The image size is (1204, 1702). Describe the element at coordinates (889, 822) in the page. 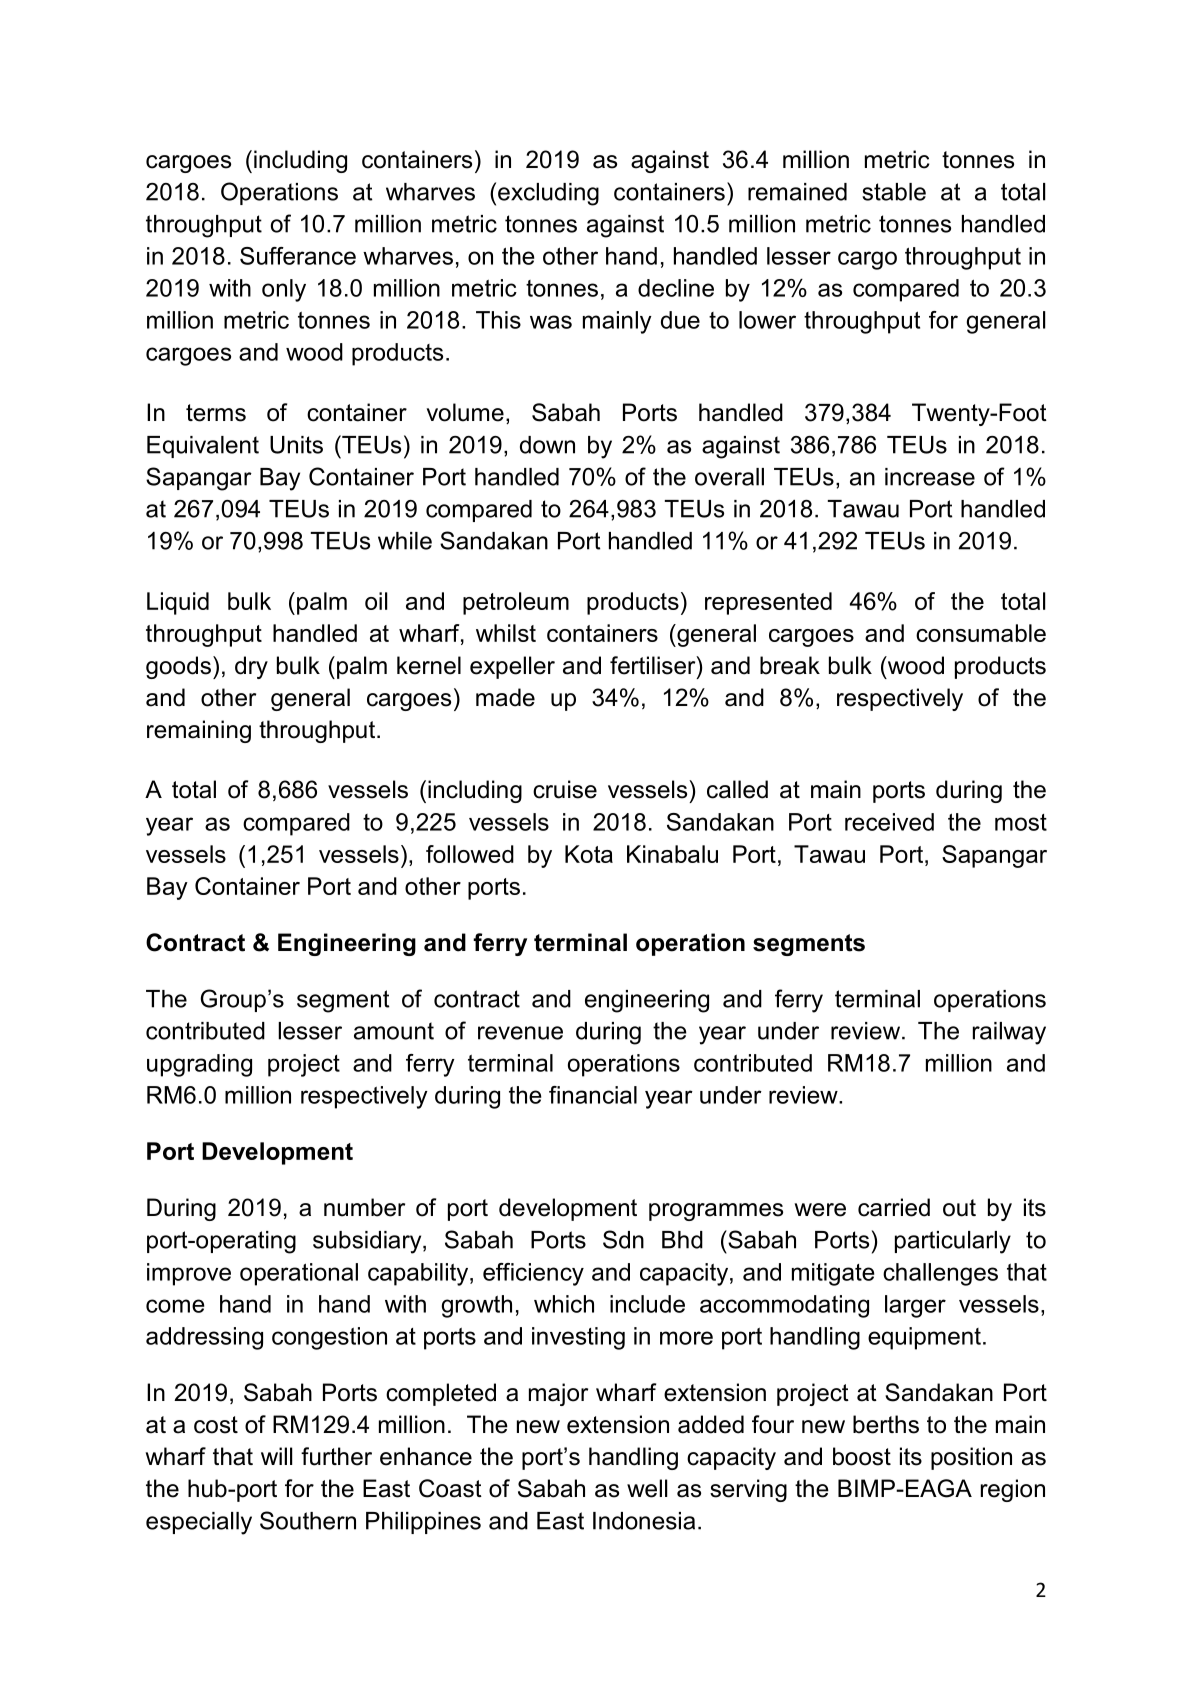

I see `received` at that location.
